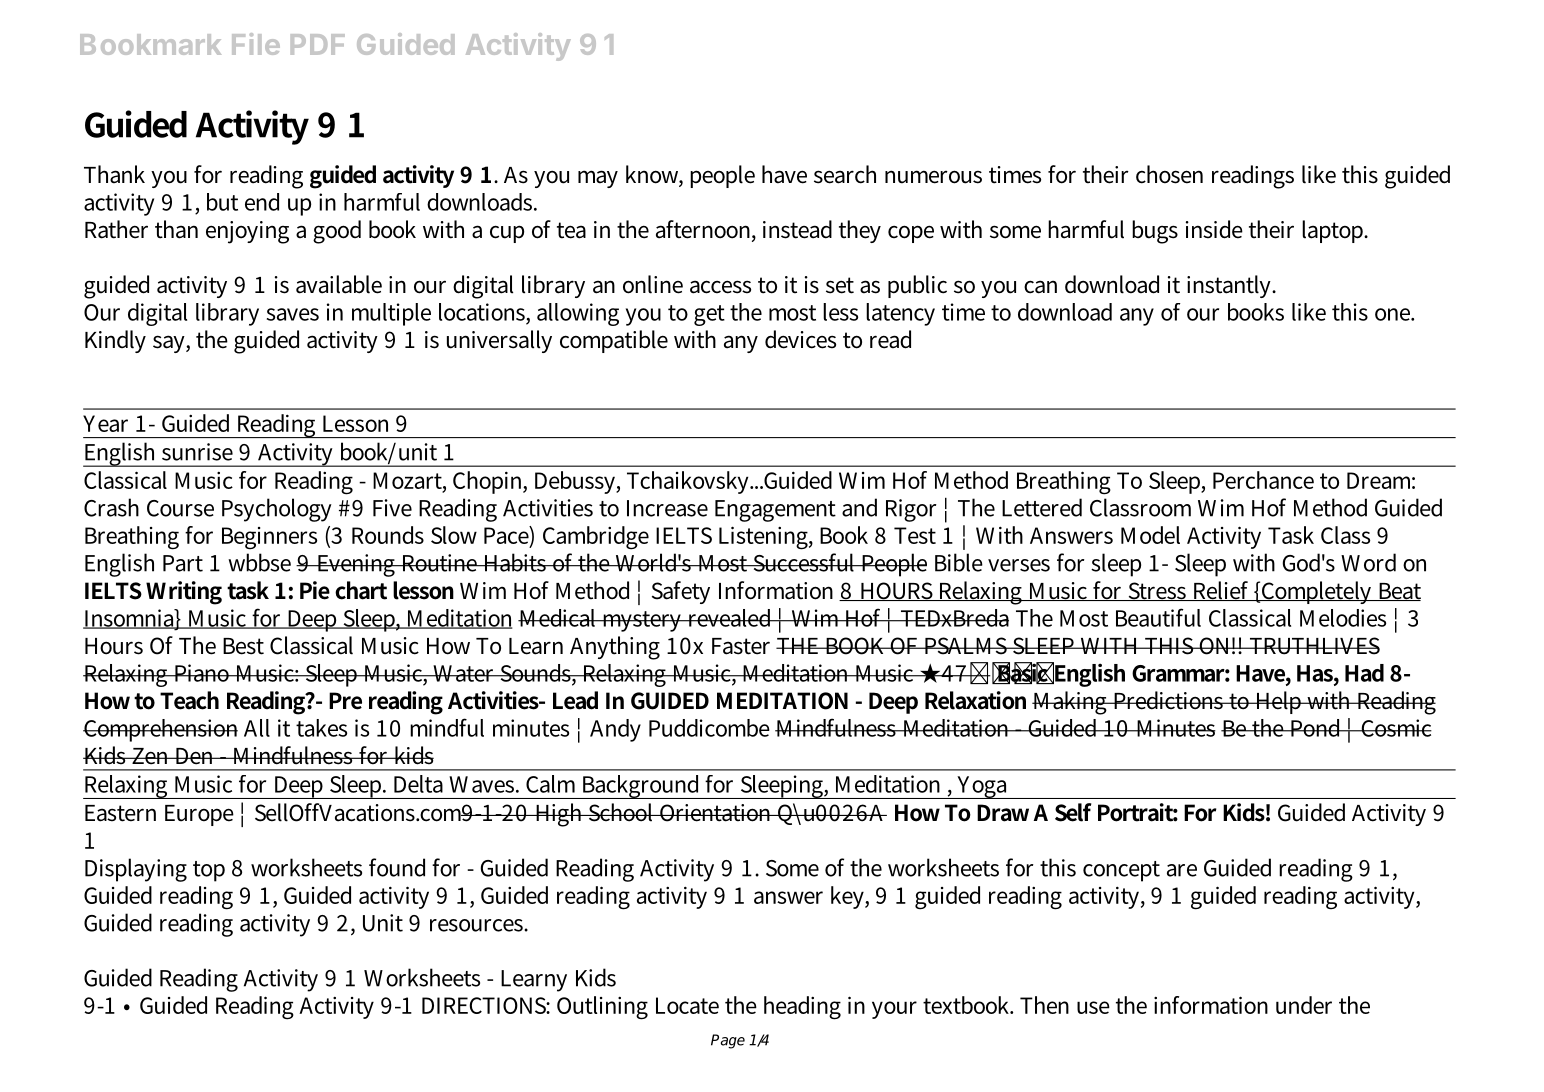 The width and height of the screenshot is (1544, 1092). What do you see at coordinates (256, 44) in the screenshot?
I see `File` at bounding box center [256, 44].
